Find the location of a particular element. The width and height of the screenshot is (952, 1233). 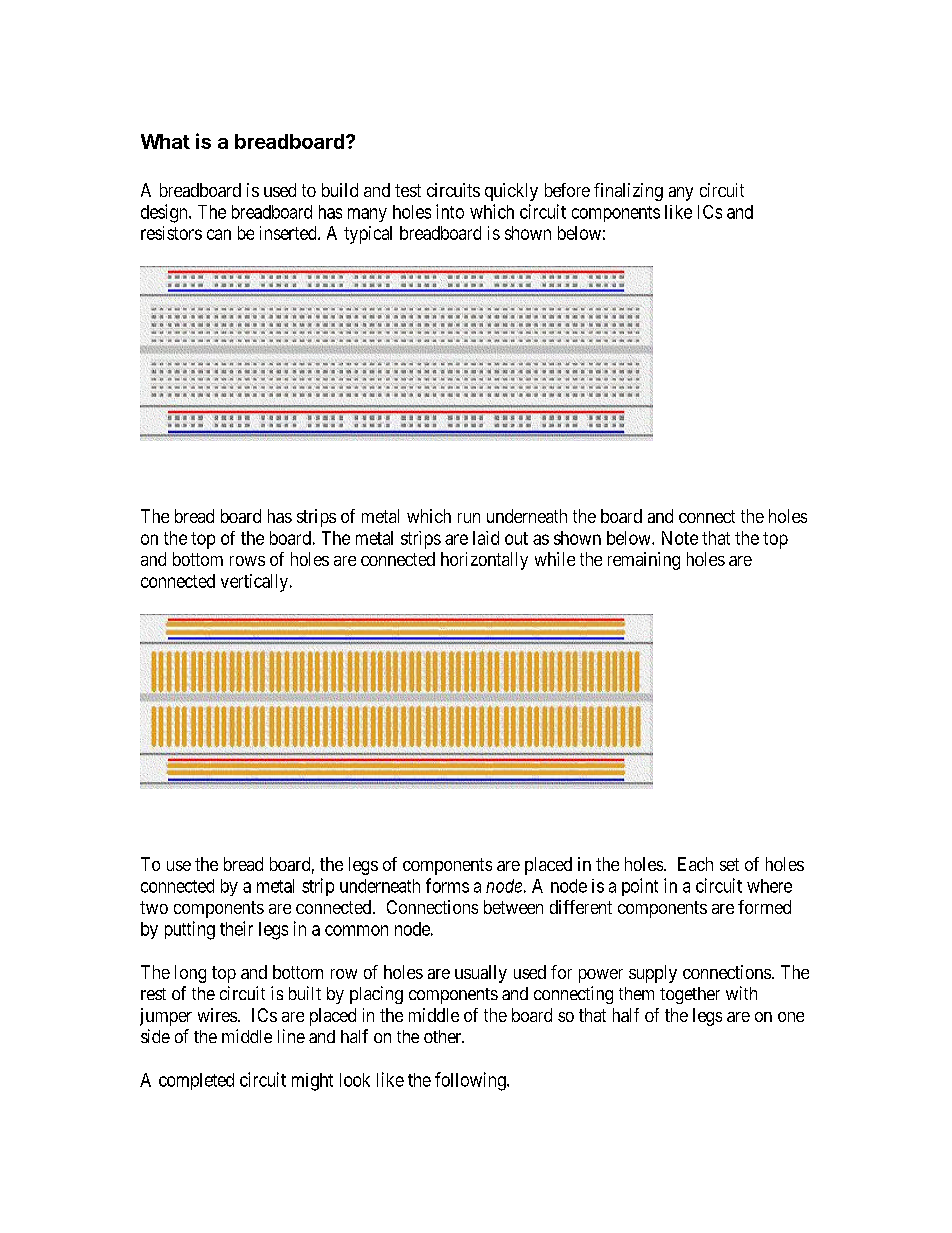

finalizing is located at coordinates (628, 192).
